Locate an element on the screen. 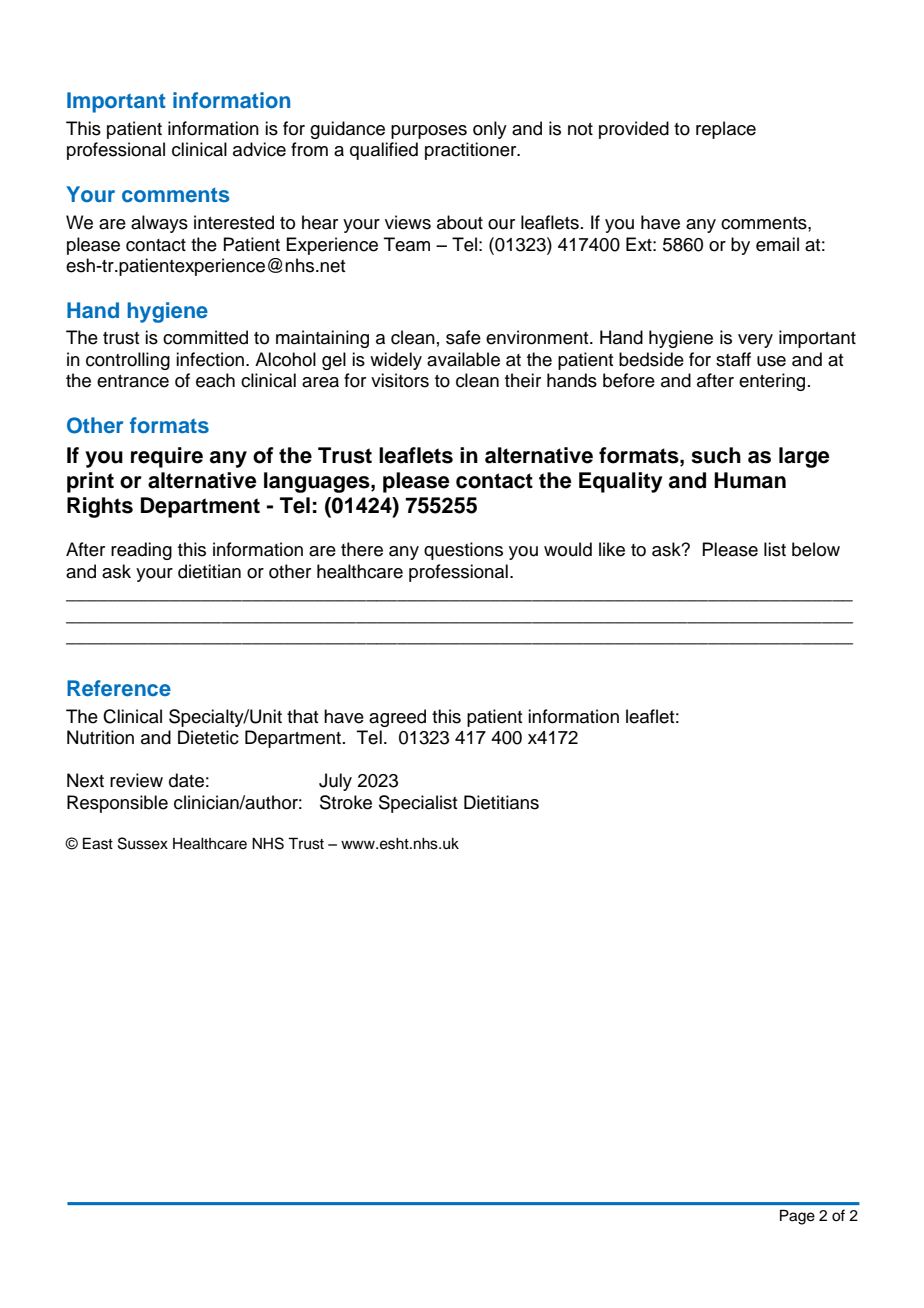 This screenshot has height=1308, width=924. always is located at coordinates (159, 224).
